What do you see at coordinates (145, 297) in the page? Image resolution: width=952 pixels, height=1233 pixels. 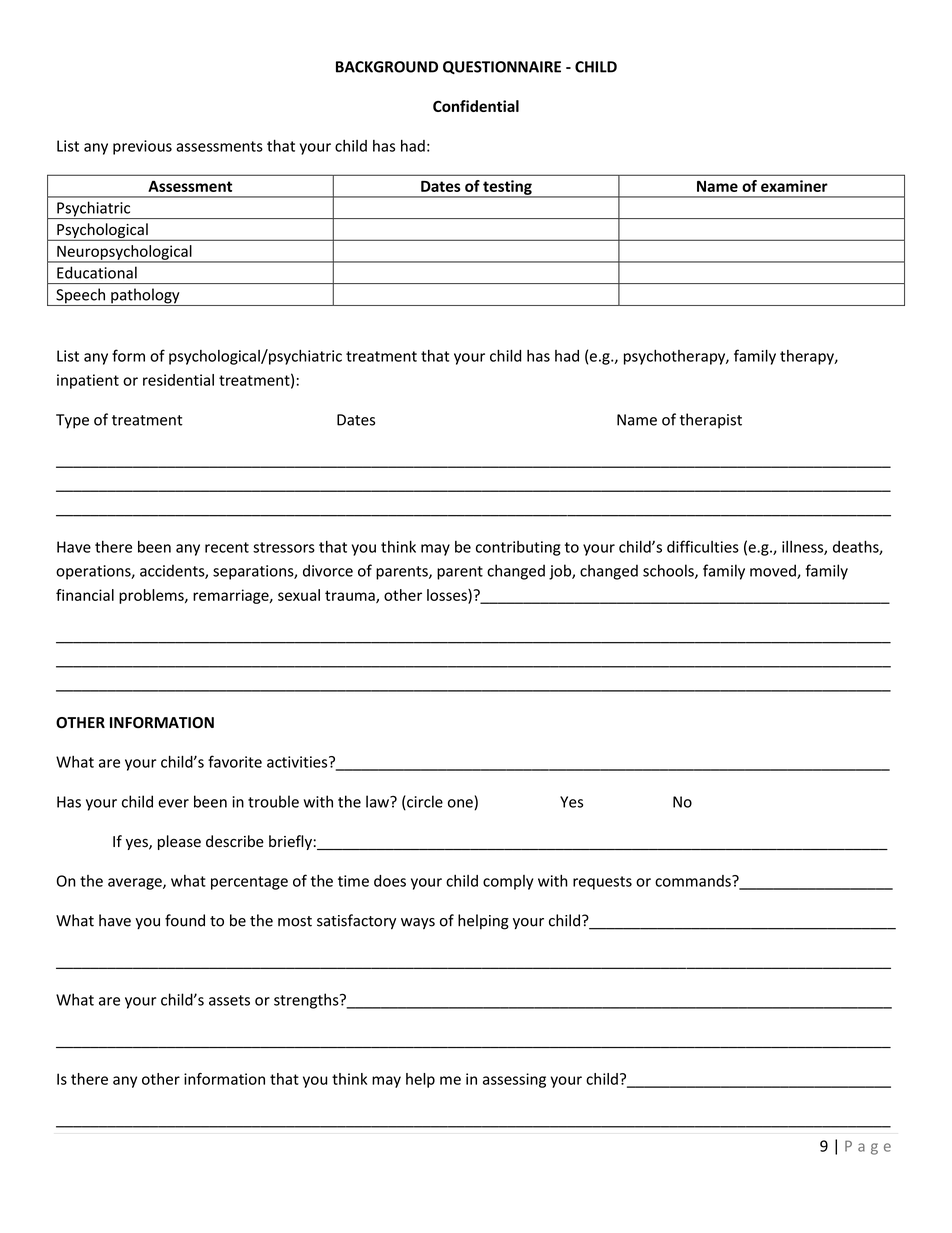 I see `pathology` at bounding box center [145, 297].
